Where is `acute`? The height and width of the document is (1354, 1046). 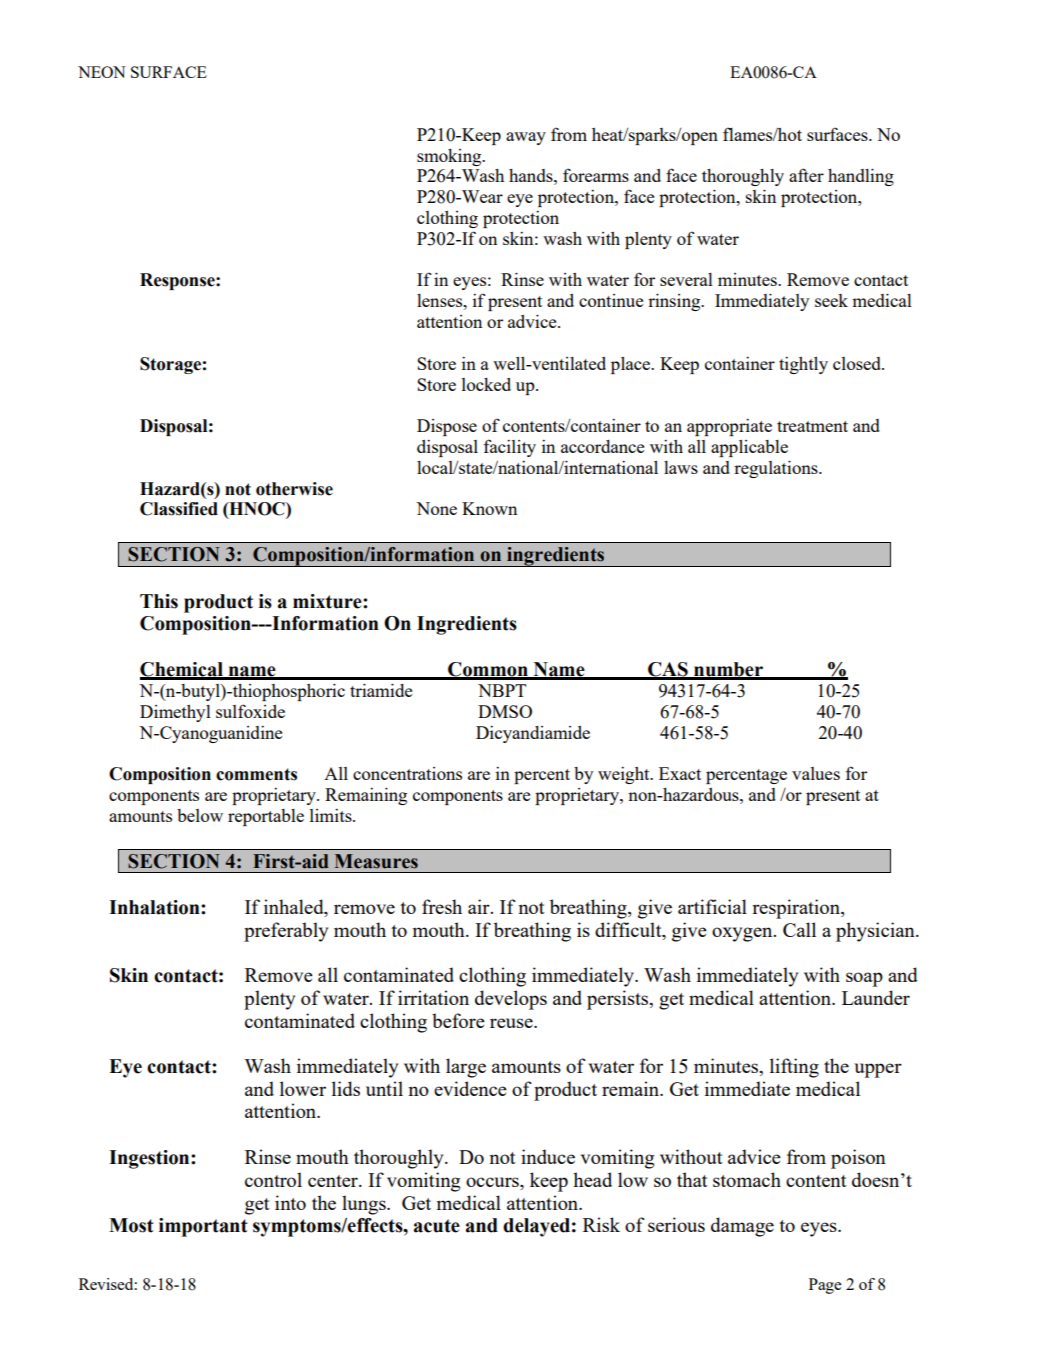
acute is located at coordinates (437, 1226).
